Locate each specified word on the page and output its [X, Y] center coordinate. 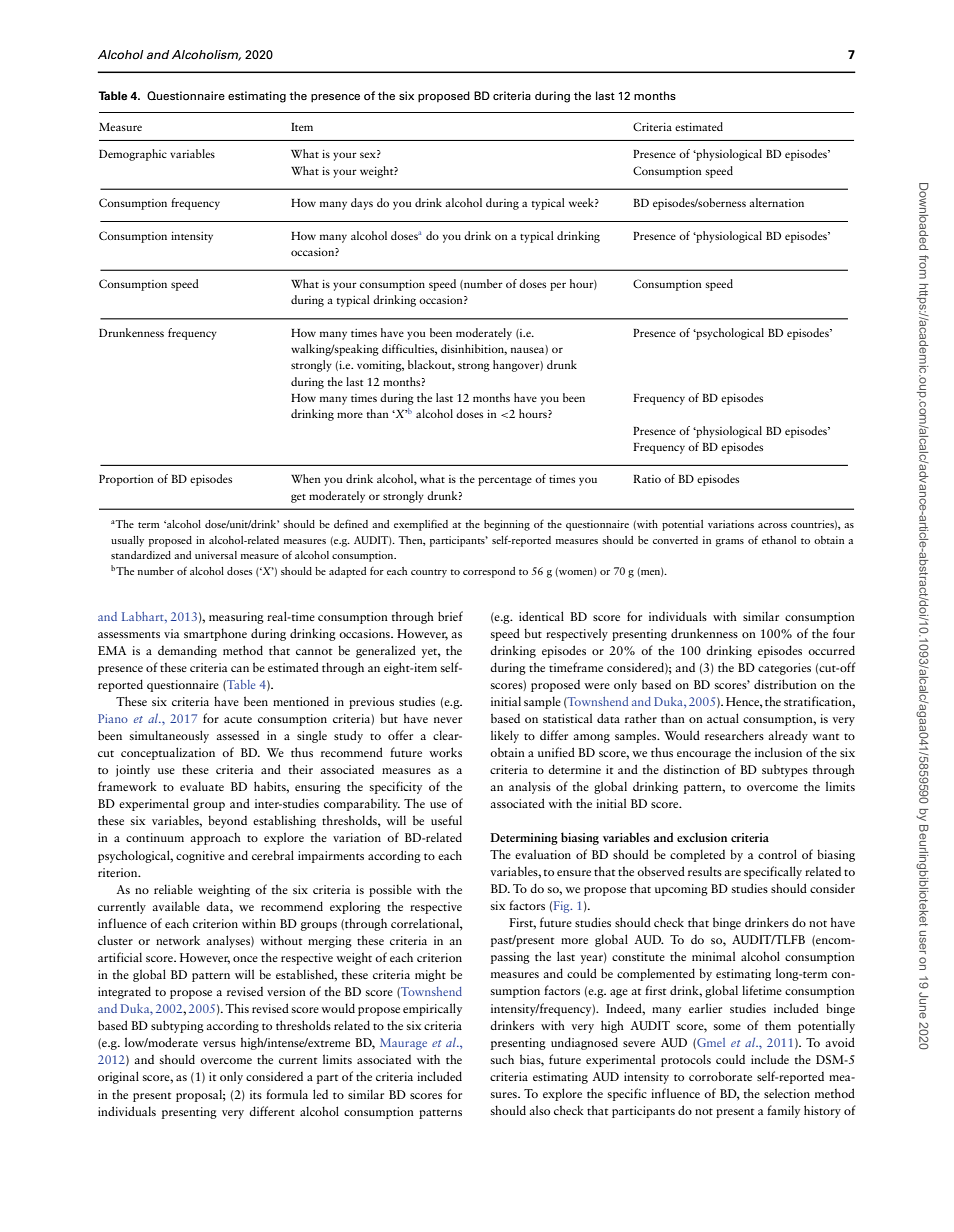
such [502, 1059]
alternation [777, 202]
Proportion [126, 480]
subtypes [785, 770]
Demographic [133, 155]
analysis [530, 787]
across [772, 525]
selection [787, 1093]
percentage [505, 481]
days [362, 204]
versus [219, 1044]
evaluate [202, 786]
